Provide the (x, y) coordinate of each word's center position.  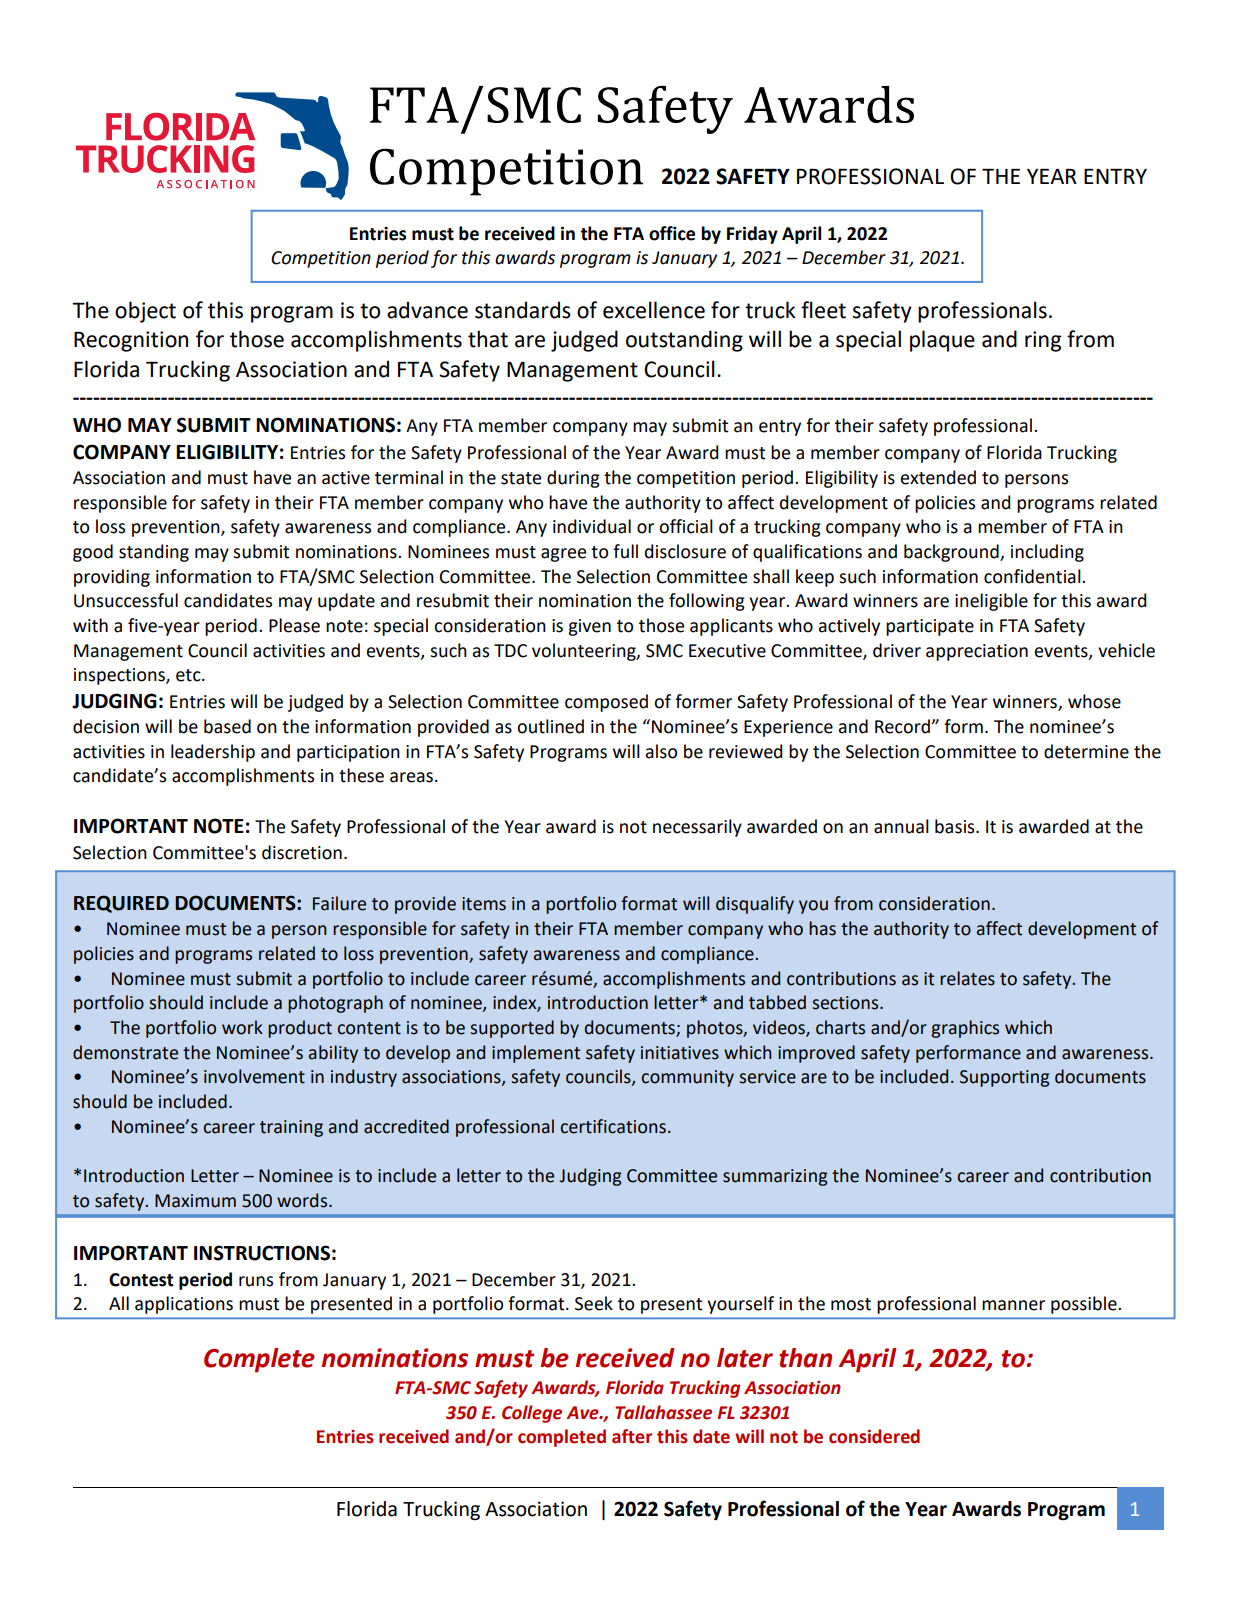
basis (956, 826)
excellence (654, 310)
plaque (942, 341)
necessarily (697, 828)
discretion (302, 852)
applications (184, 1305)
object (145, 312)
